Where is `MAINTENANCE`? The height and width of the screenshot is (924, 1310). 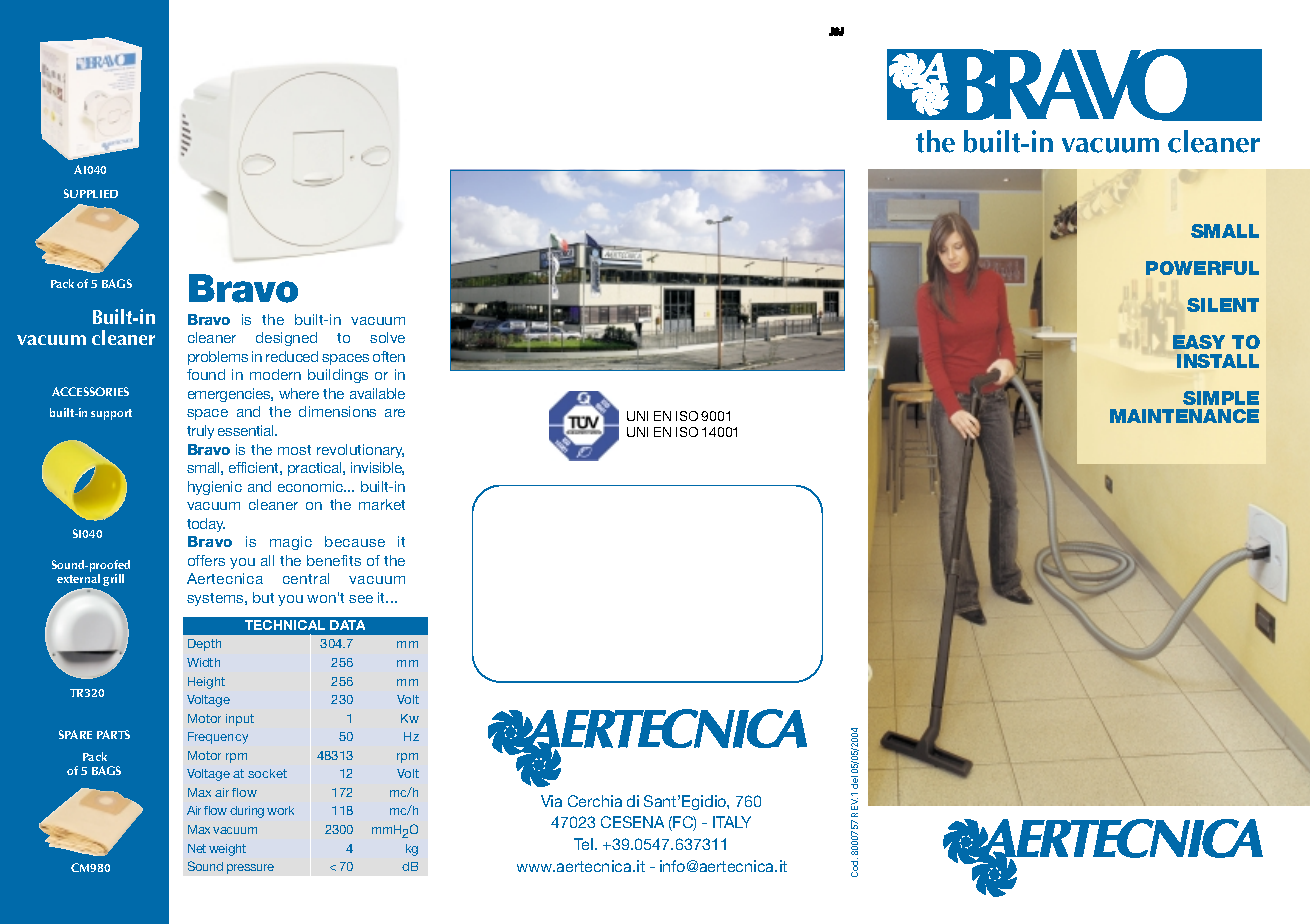
MAINTENANCE is located at coordinates (1184, 416).
